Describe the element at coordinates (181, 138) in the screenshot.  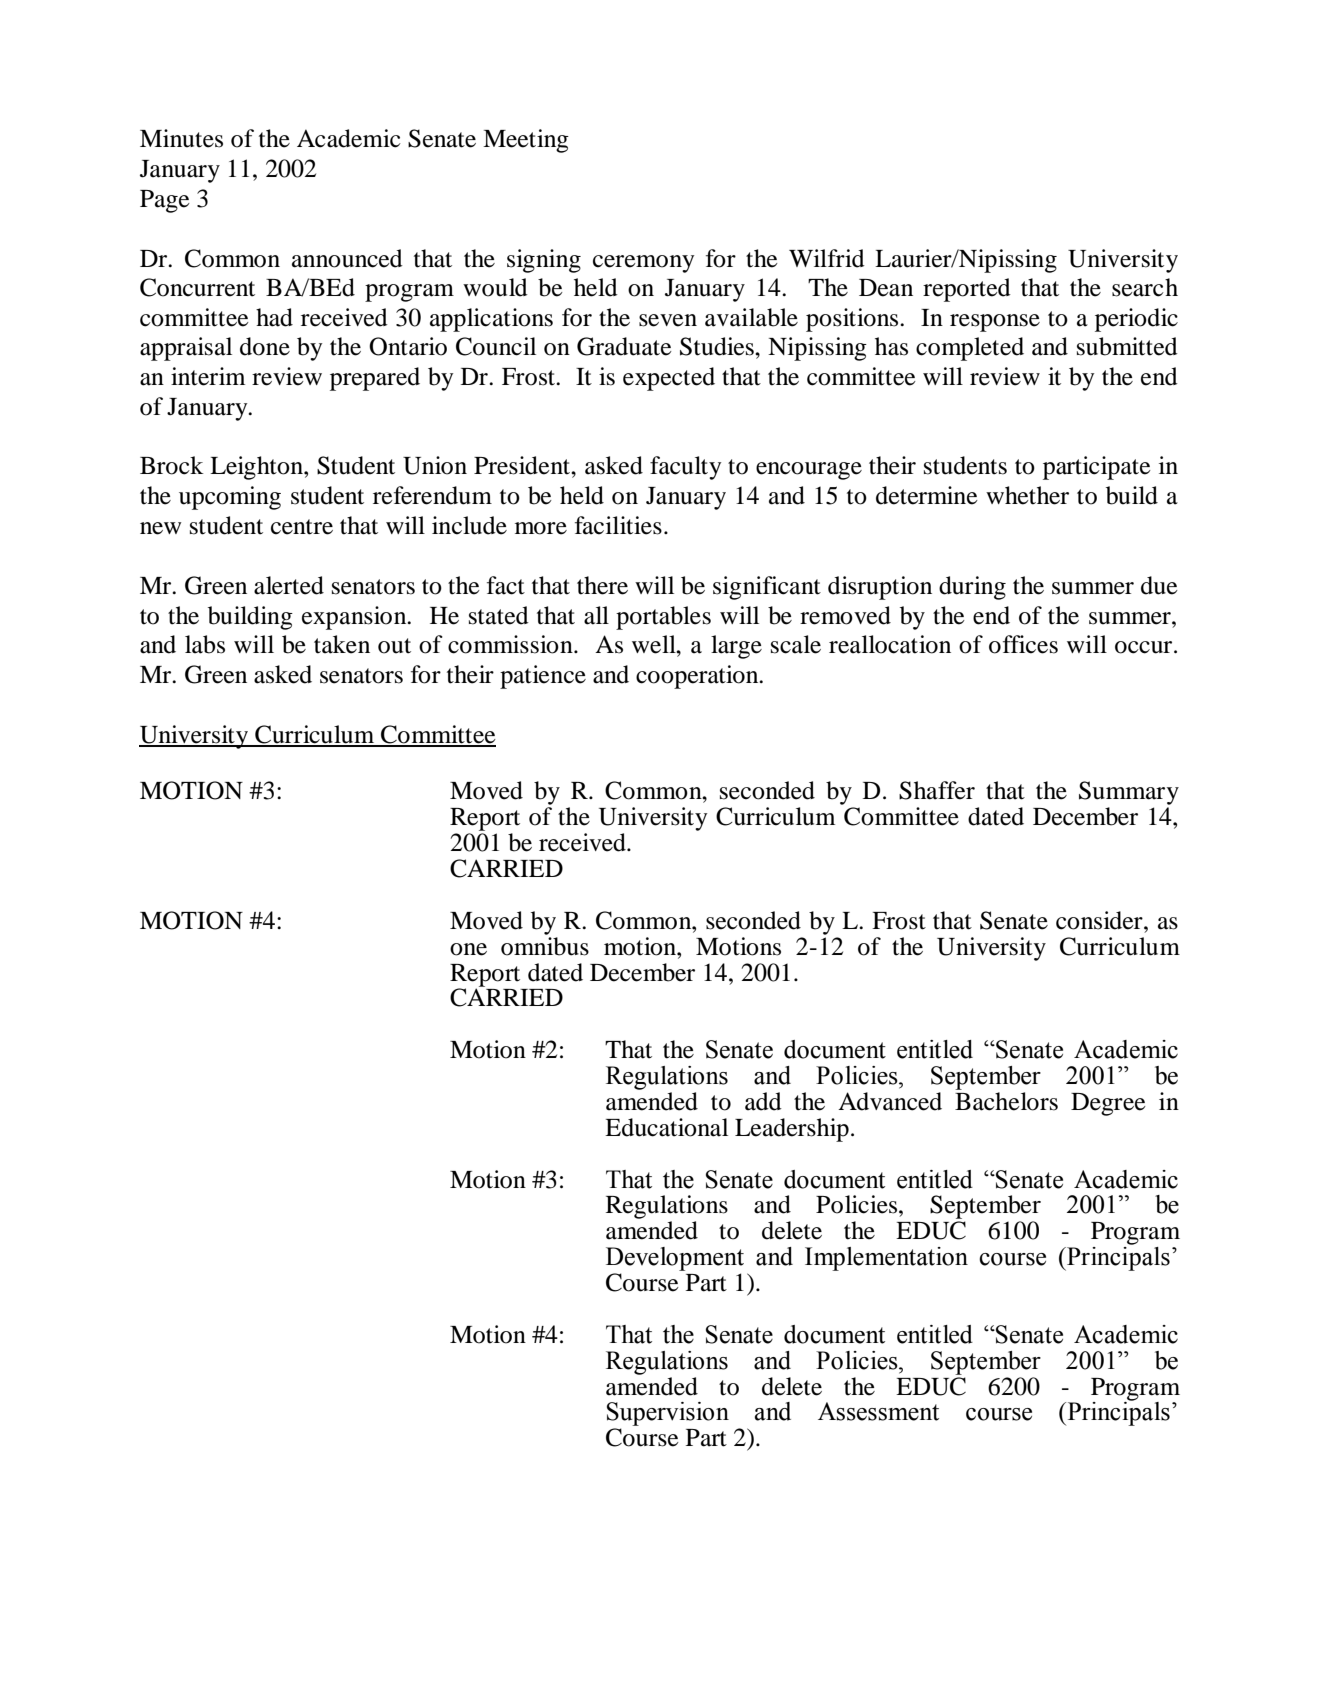
I see `Minutes` at that location.
